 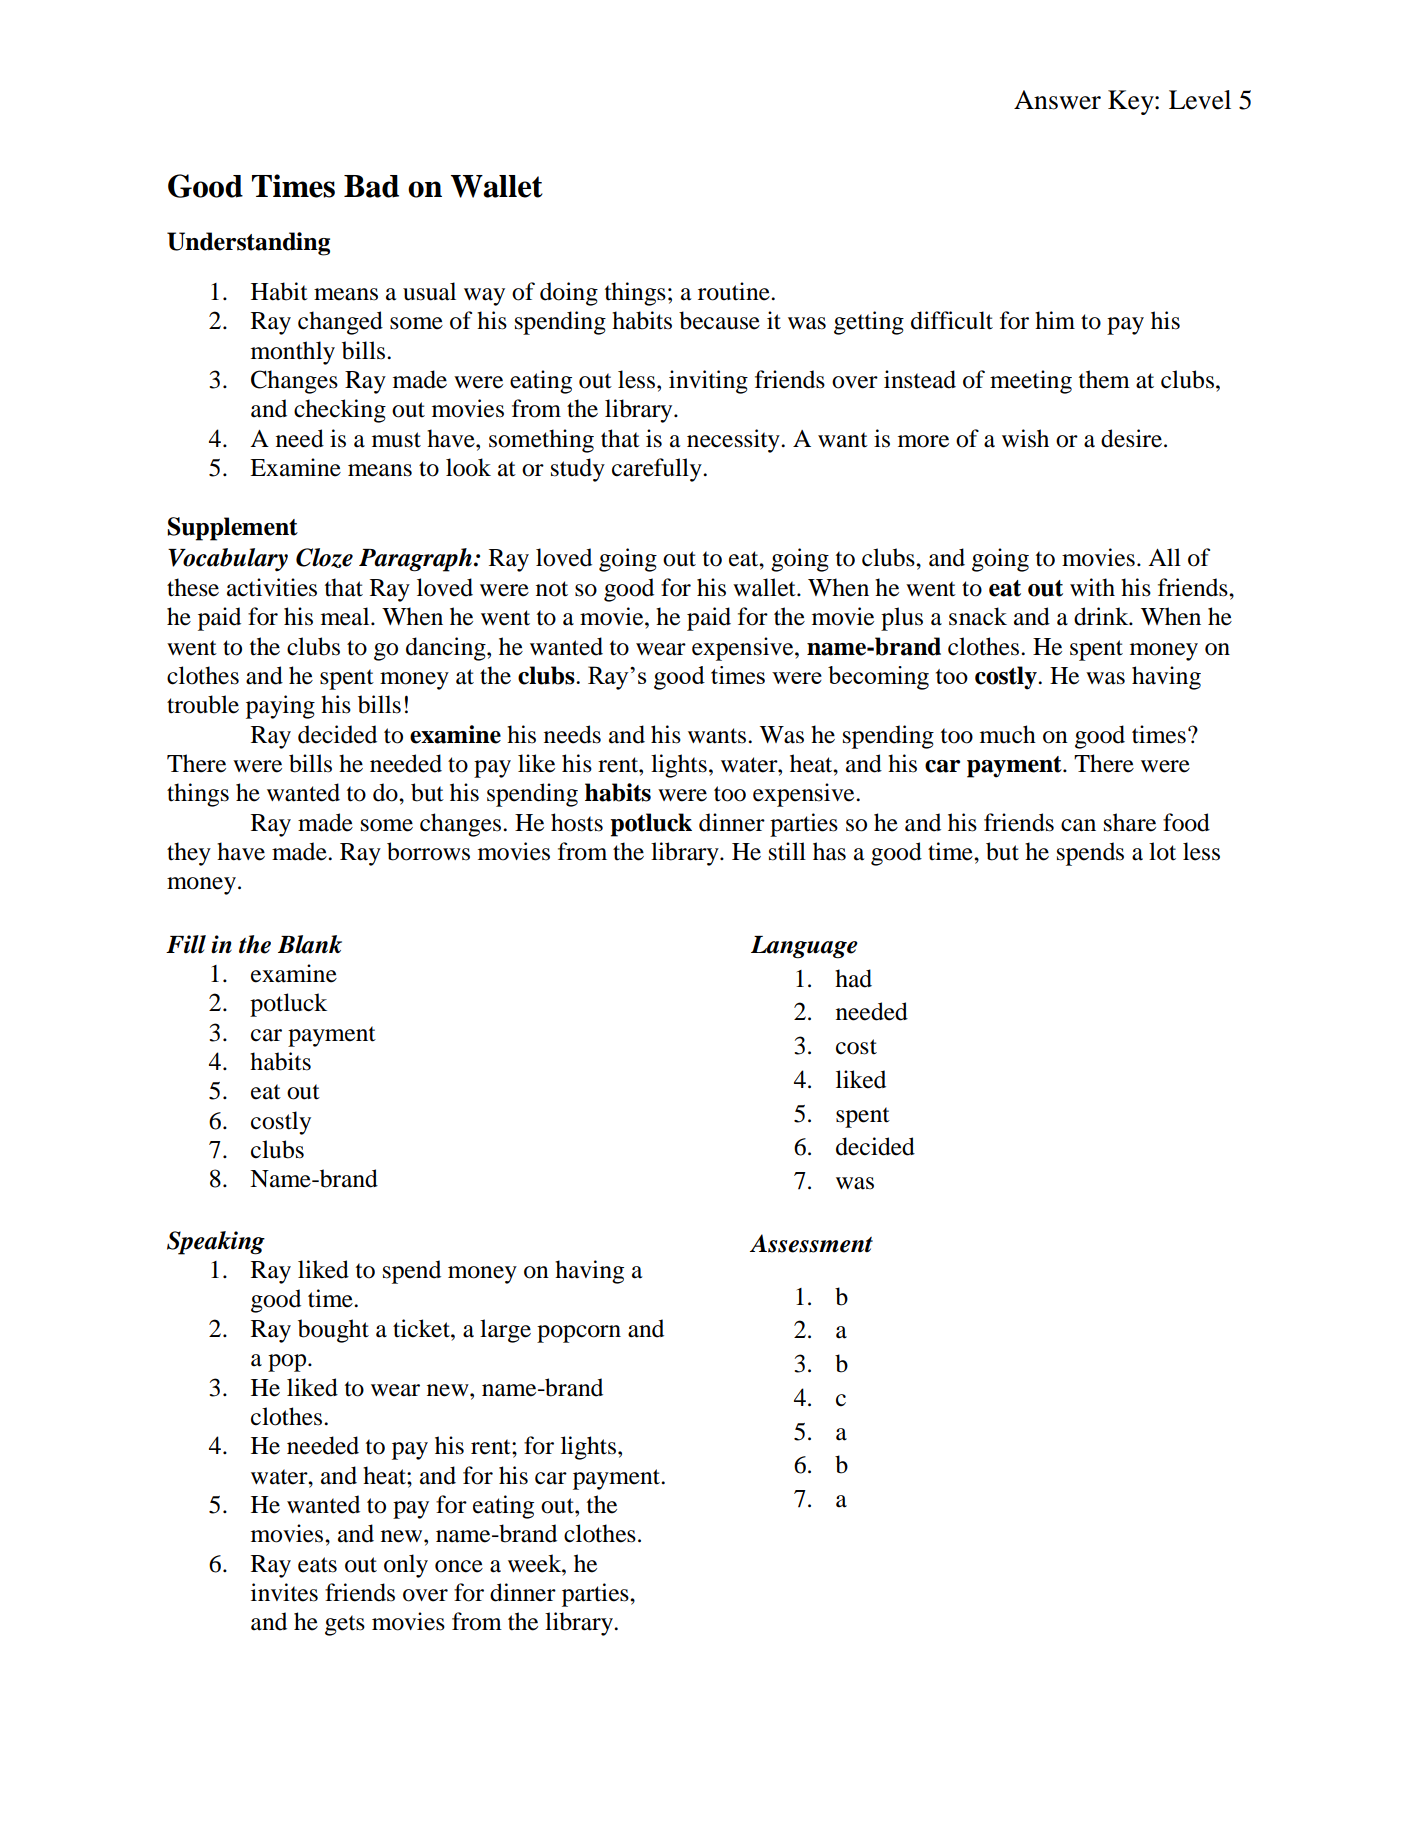 What do you see at coordinates (735, 291) in the document?
I see `routine` at bounding box center [735, 291].
